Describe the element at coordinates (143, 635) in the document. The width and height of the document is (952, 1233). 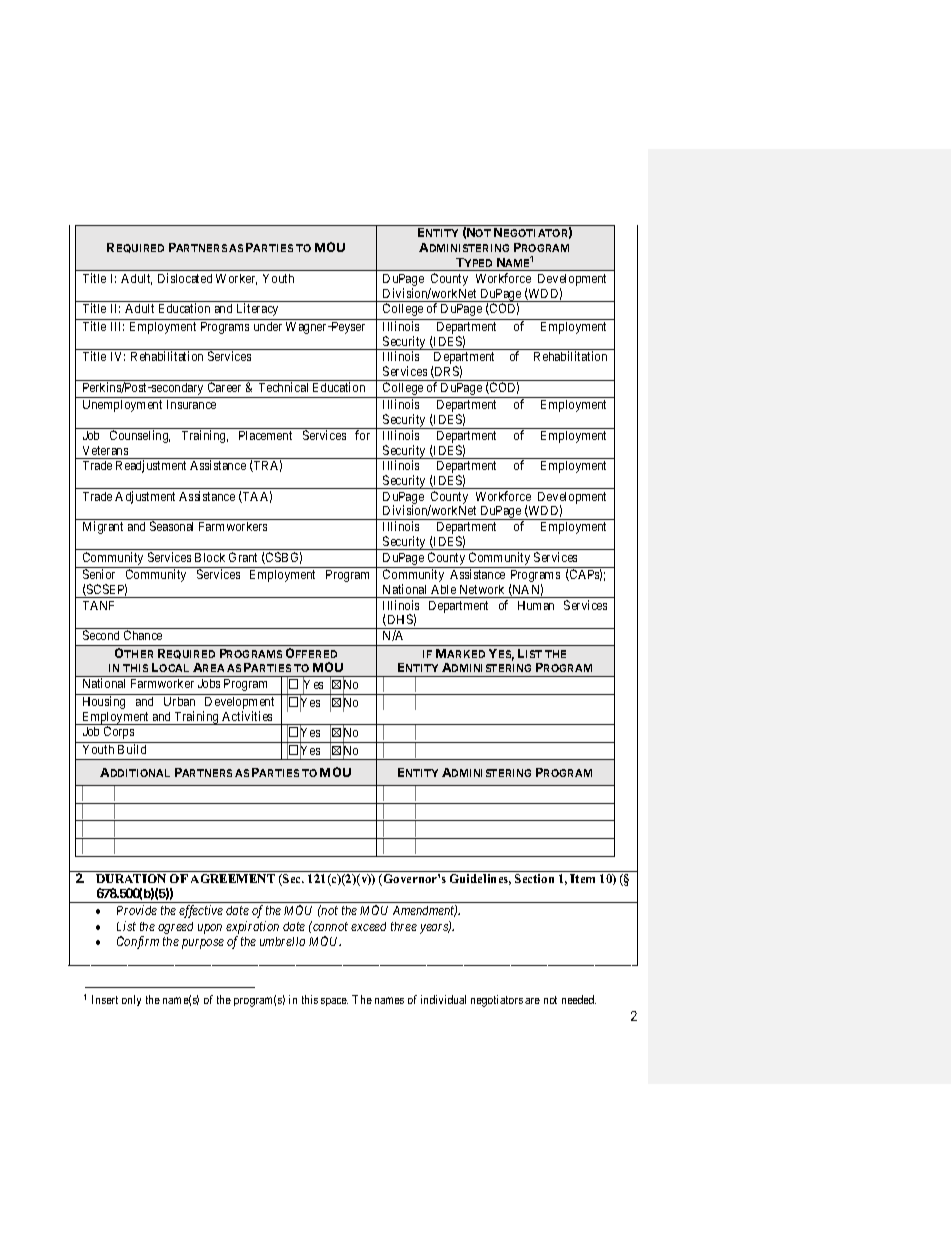
I see `Chance` at that location.
